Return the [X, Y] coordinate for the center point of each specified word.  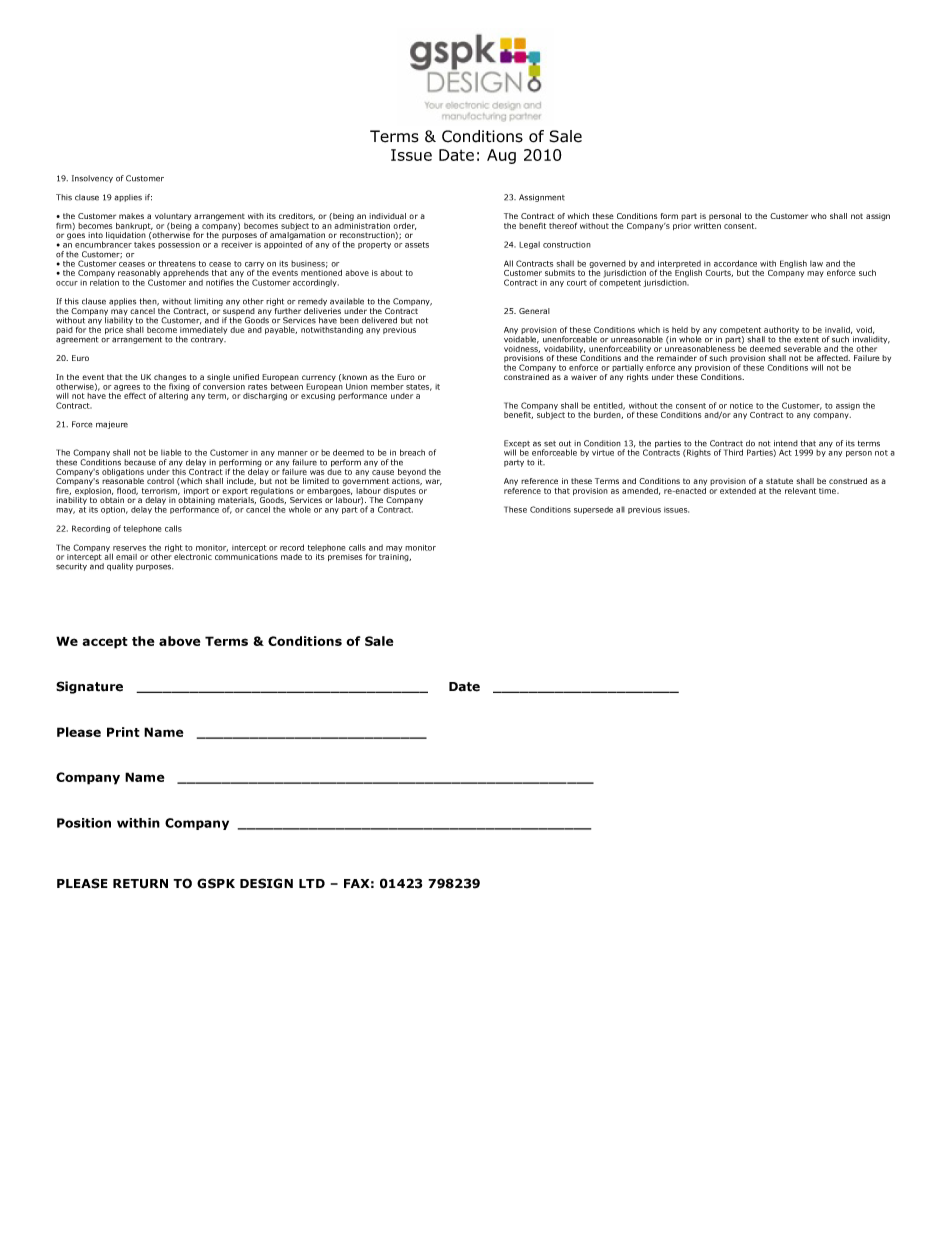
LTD [312, 883]
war [434, 482]
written [707, 224]
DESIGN [266, 883]
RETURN [140, 884]
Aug [501, 156]
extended [738, 491]
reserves [129, 548]
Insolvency [92, 179]
